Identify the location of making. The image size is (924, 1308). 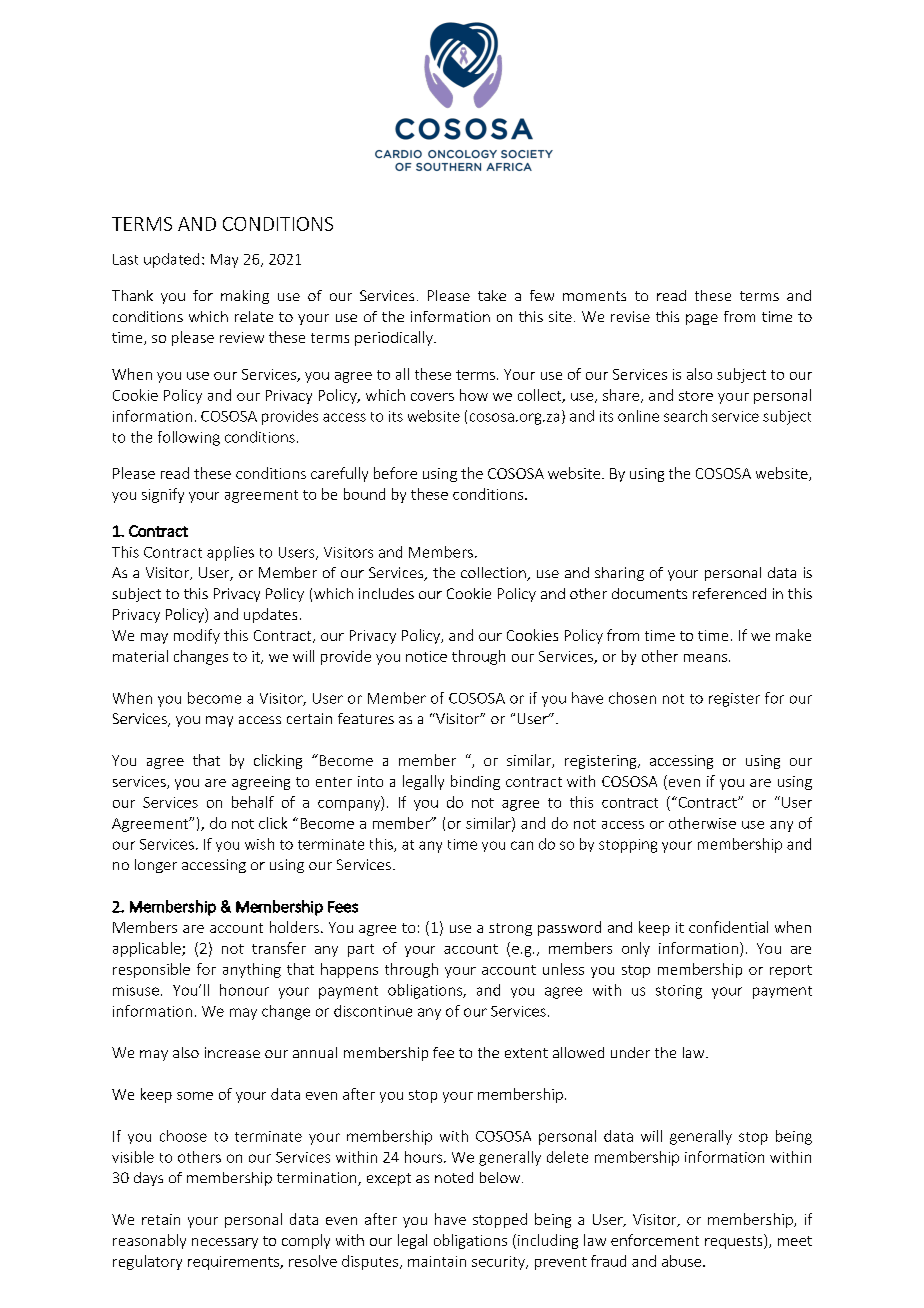
(245, 297).
